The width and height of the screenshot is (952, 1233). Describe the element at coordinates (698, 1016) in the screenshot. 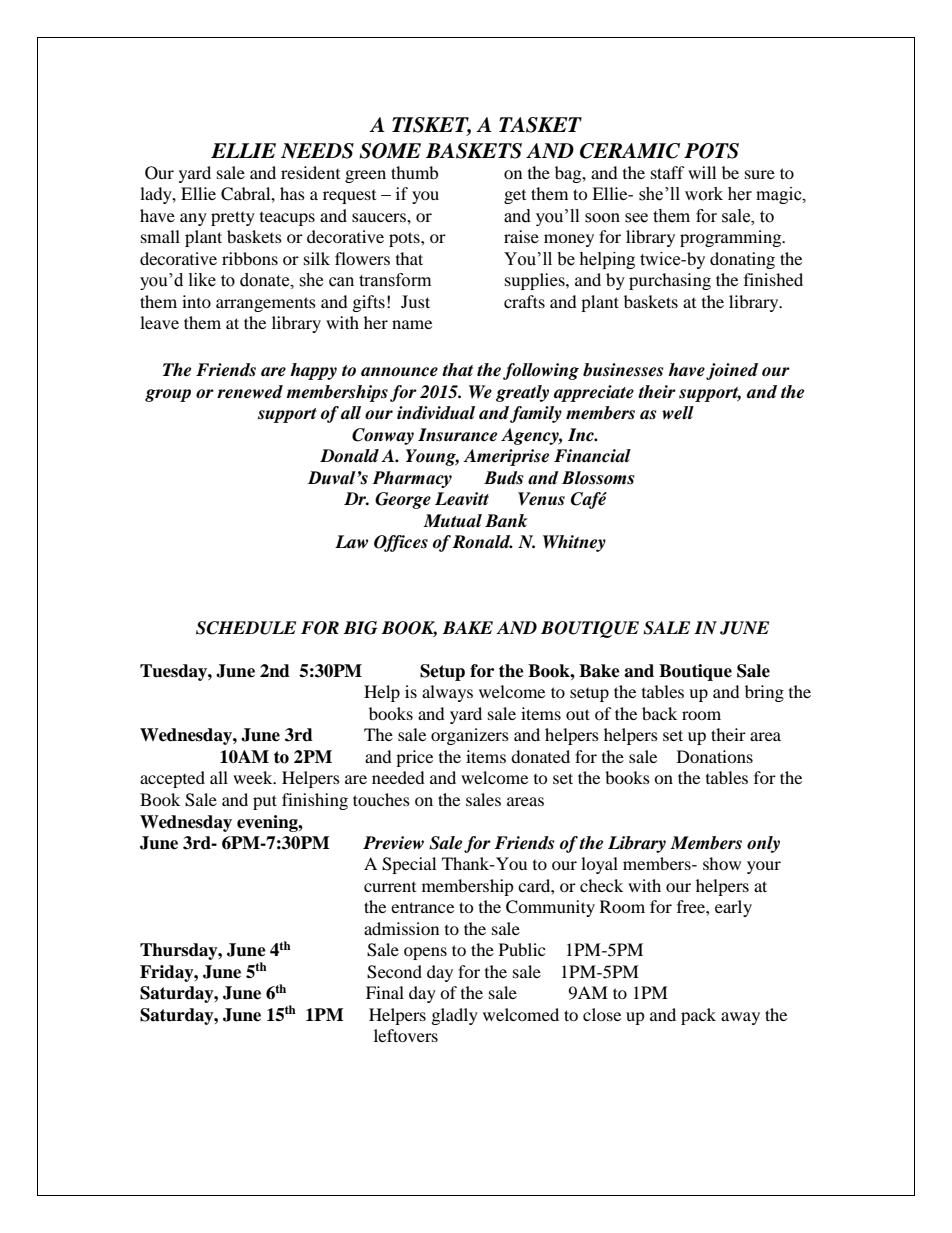

I see `pack` at that location.
